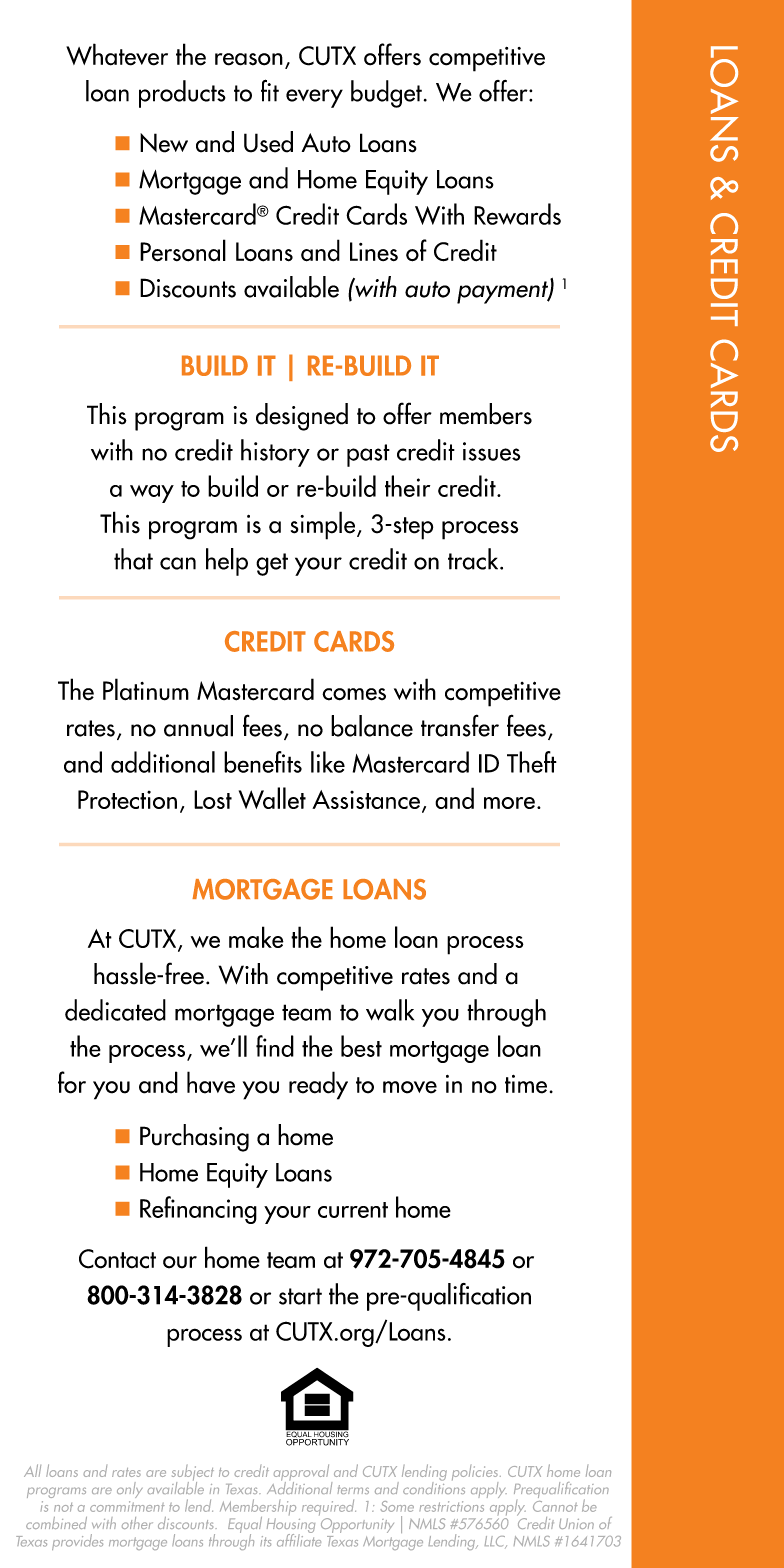 The image size is (784, 1568). What do you see at coordinates (117, 1259) in the screenshot?
I see `Contact` at bounding box center [117, 1259].
